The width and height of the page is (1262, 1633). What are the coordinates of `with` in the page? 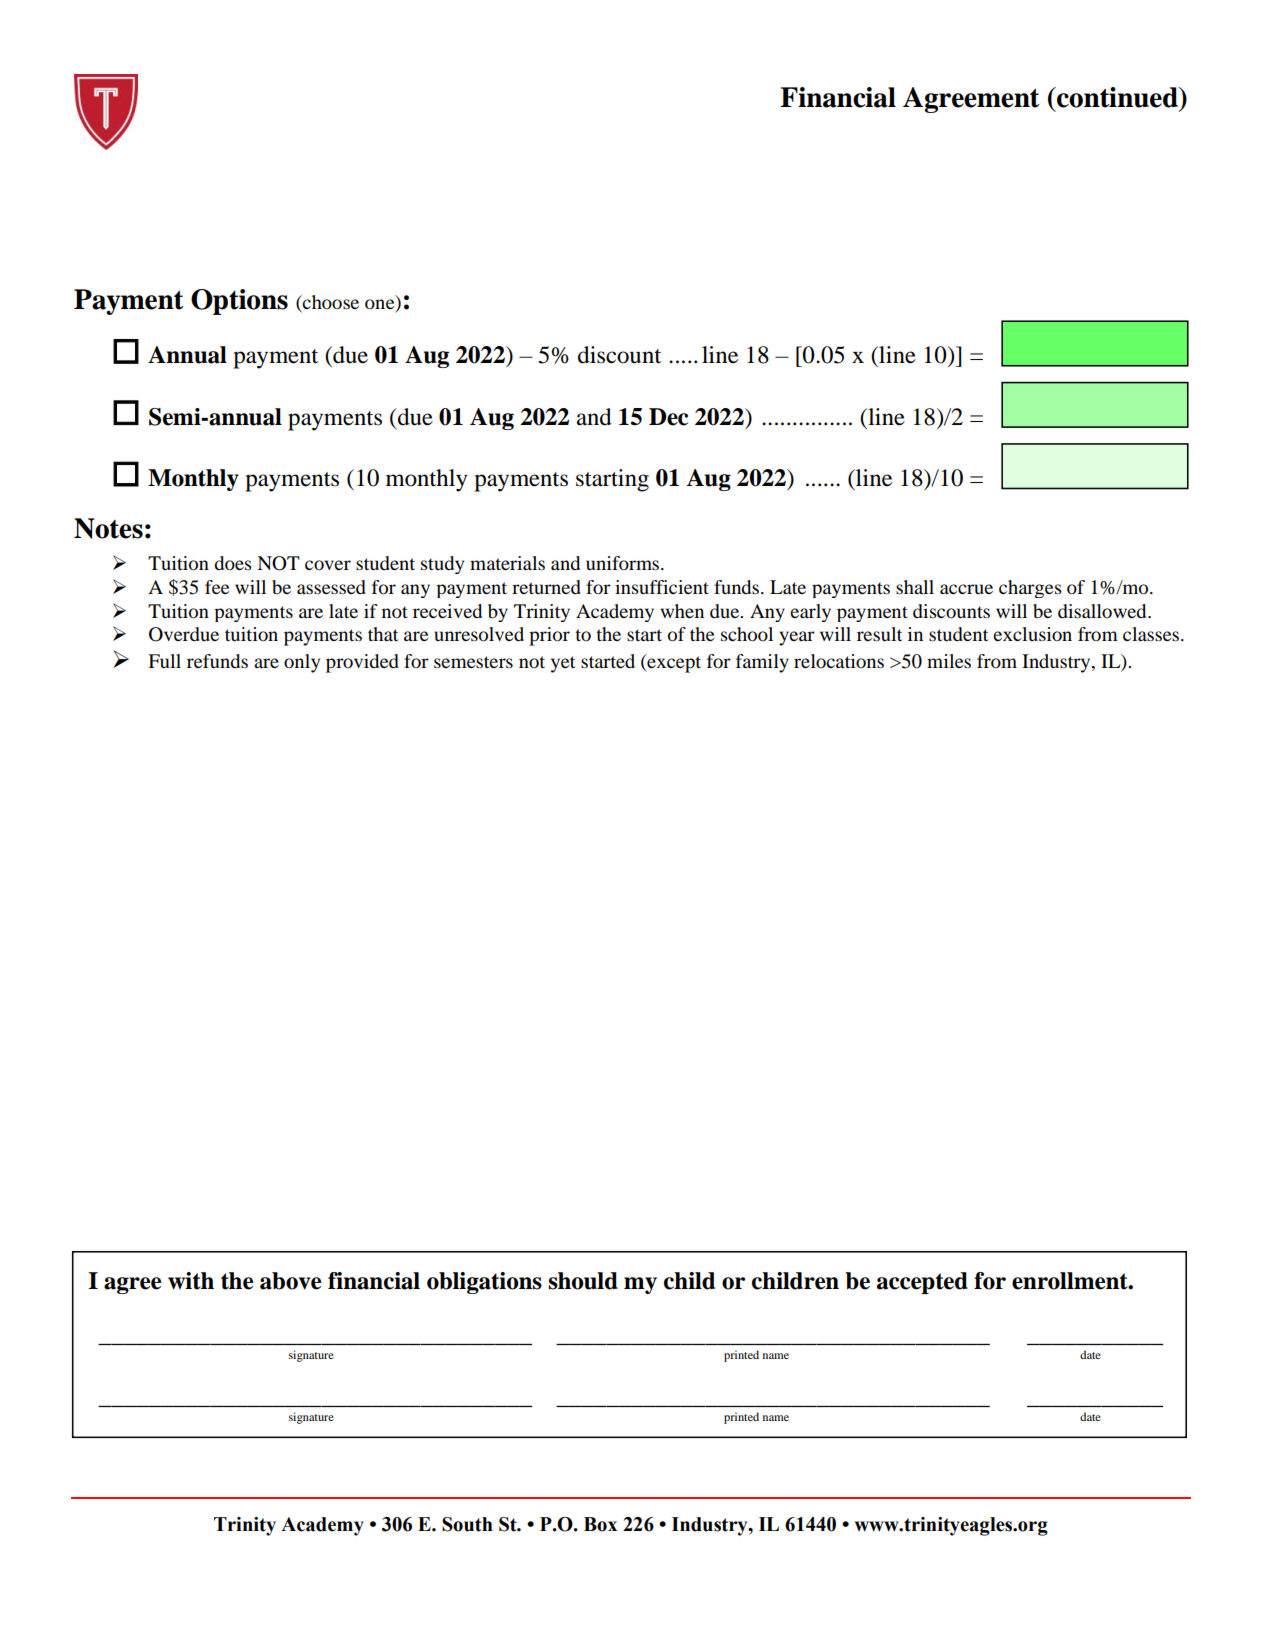 It's located at (191, 1281).
